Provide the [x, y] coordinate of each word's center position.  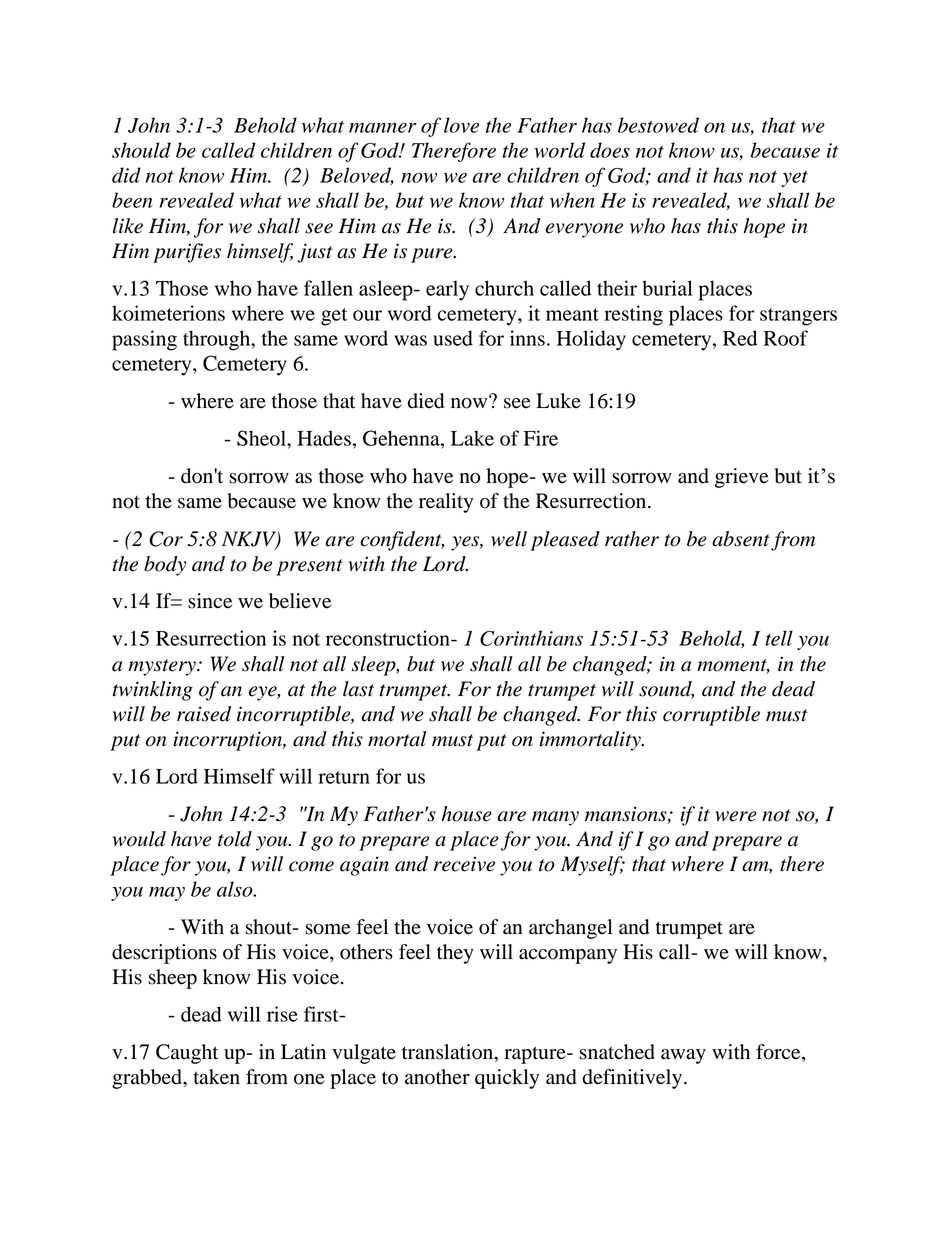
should [141, 150]
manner [382, 127]
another [437, 1077]
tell [779, 638]
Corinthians [531, 638]
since [210, 601]
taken [216, 1077]
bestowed [658, 125]
